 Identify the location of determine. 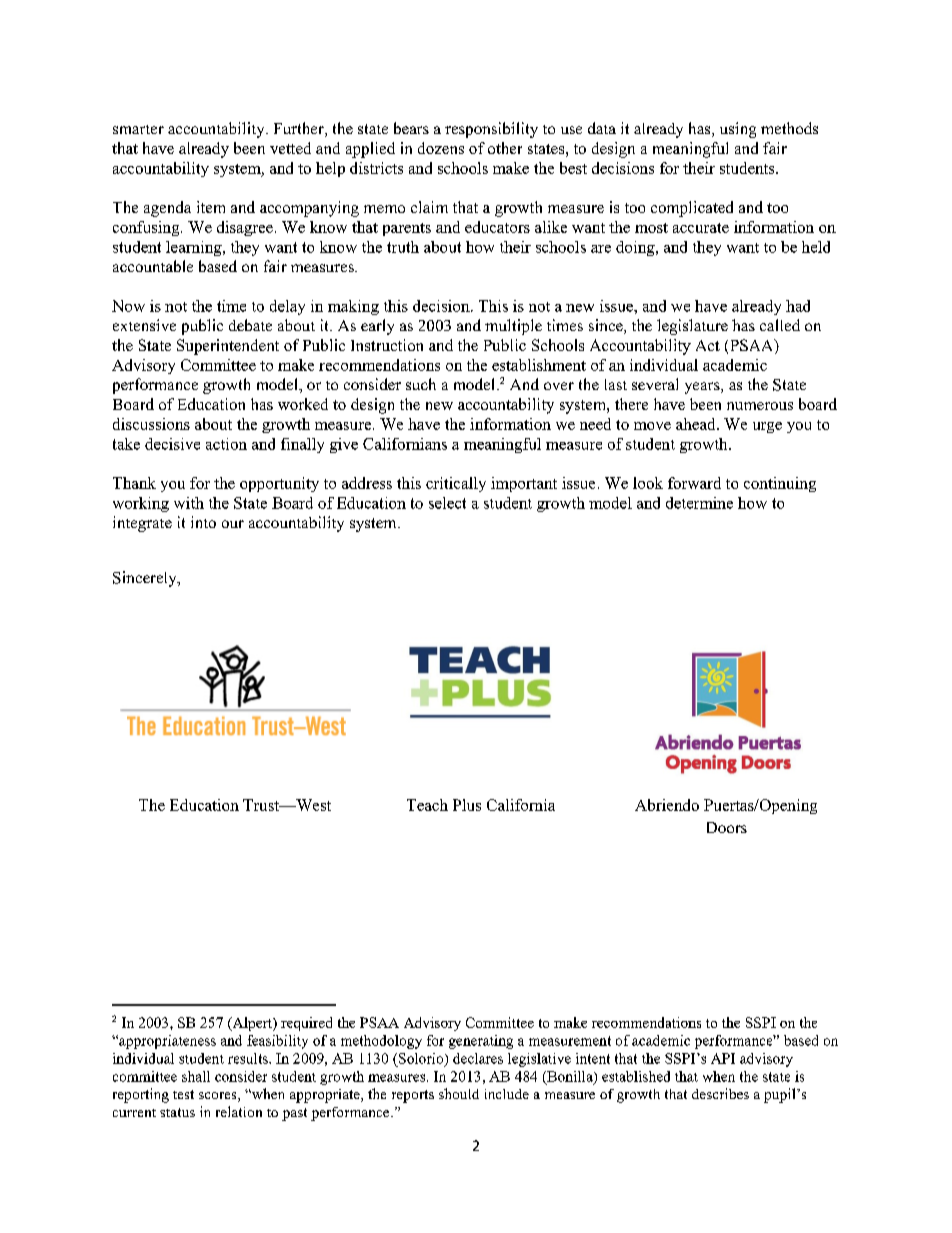
(699, 503).
